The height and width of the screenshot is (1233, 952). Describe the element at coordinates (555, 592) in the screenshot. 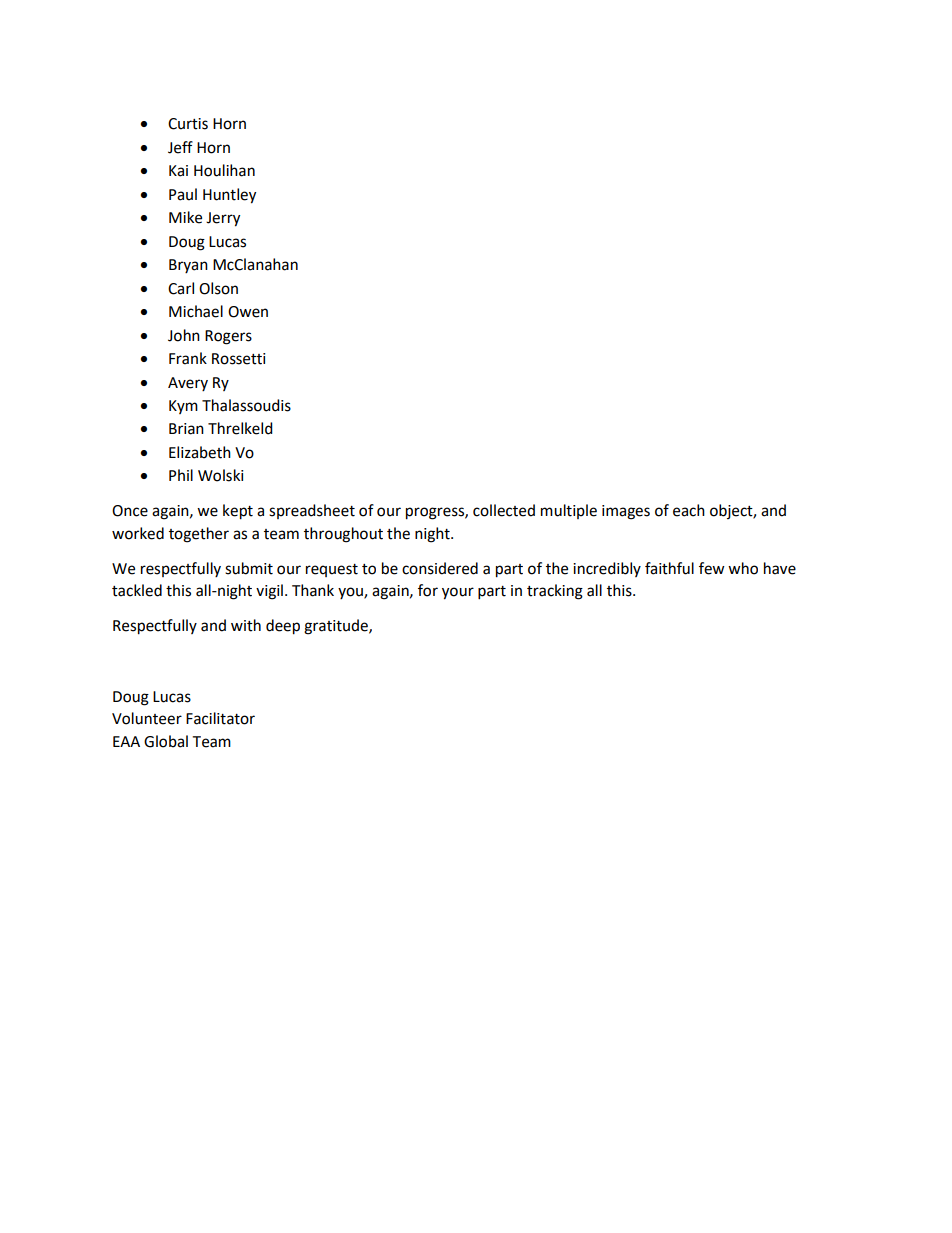

I see `tracking` at that location.
